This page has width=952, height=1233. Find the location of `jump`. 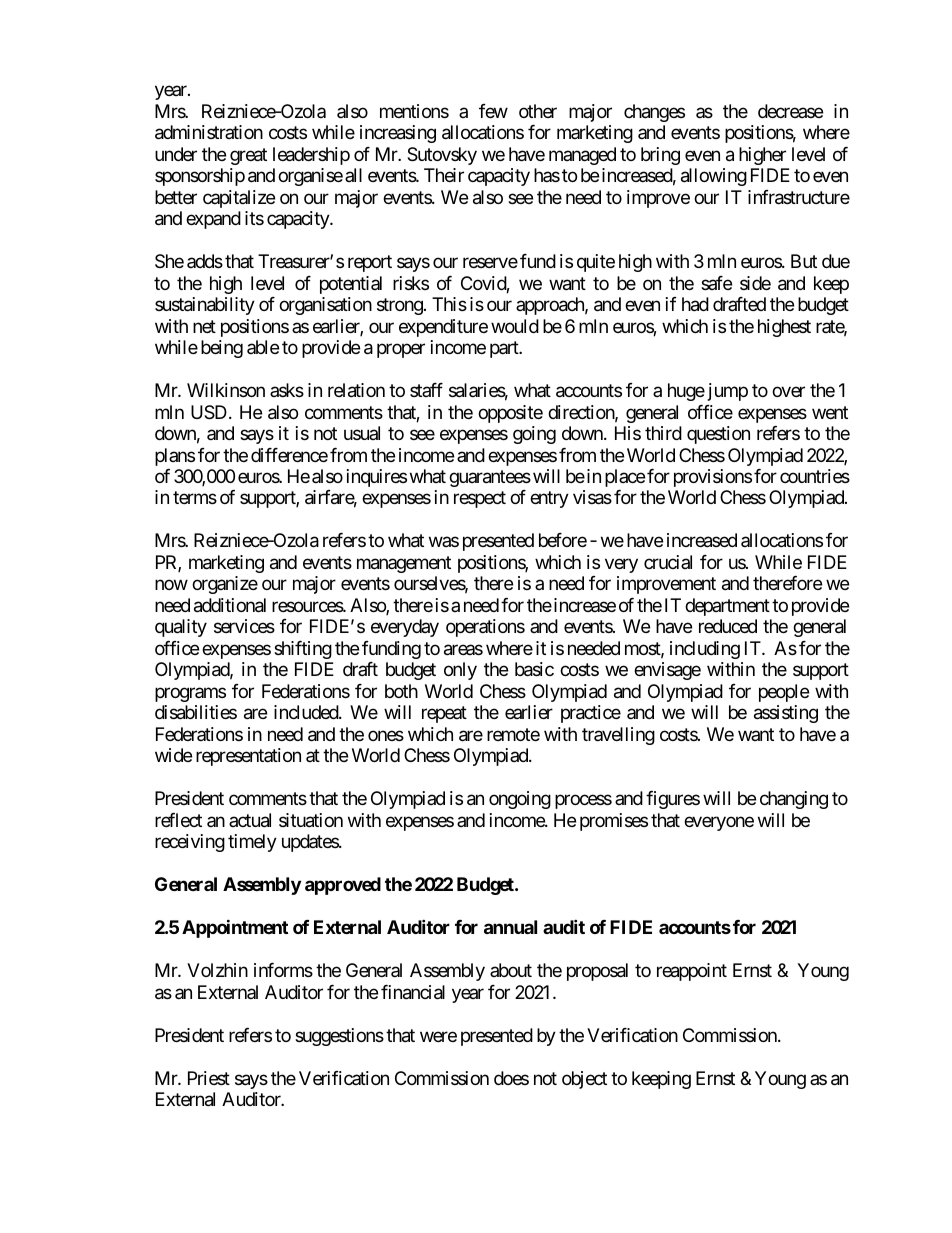

jump is located at coordinates (726, 392).
